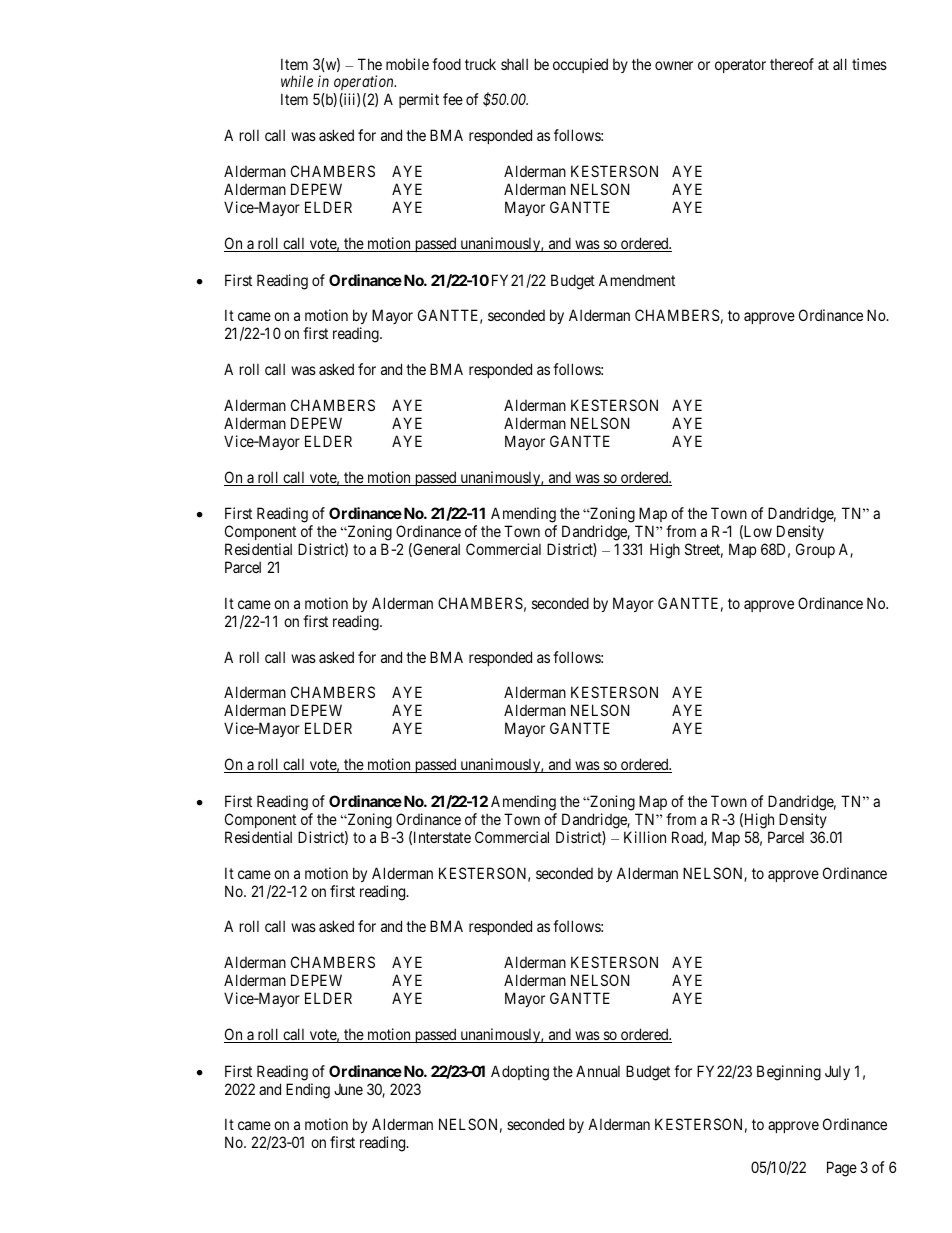 Image resolution: width=952 pixels, height=1233 pixels. Describe the element at coordinates (637, 280) in the screenshot. I see `Amendment` at that location.
